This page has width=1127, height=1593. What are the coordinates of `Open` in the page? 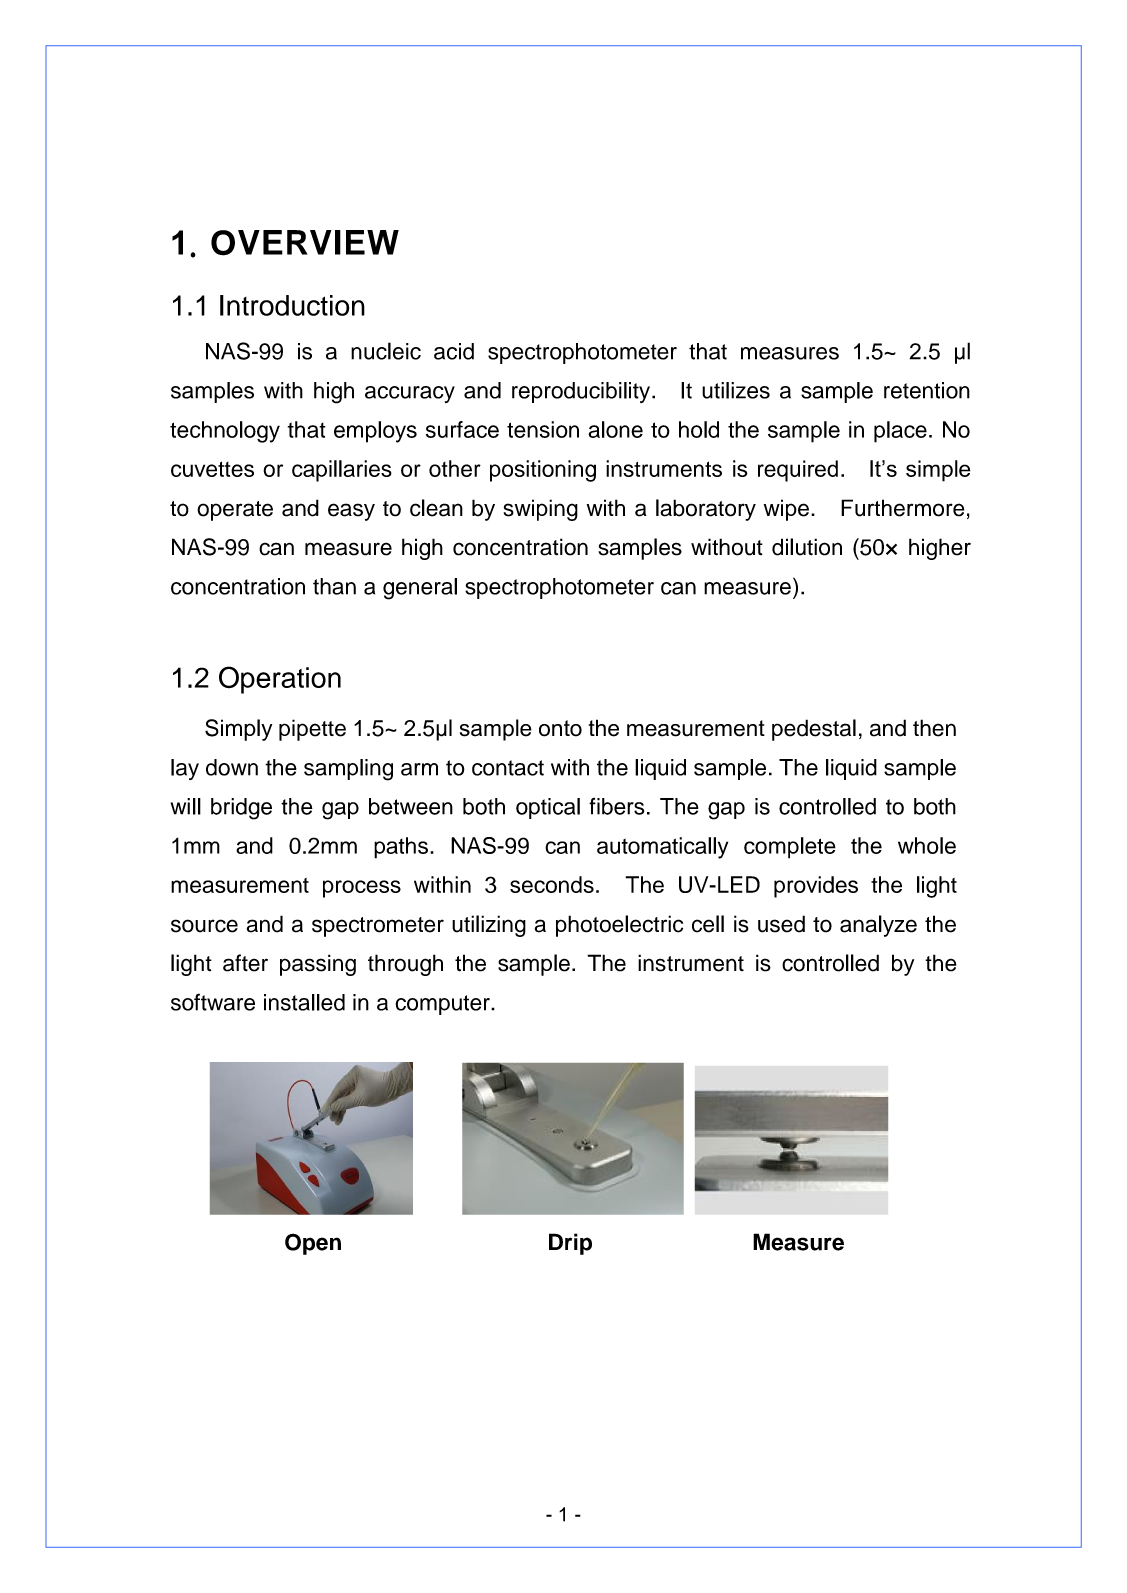 It's located at (313, 1244).
